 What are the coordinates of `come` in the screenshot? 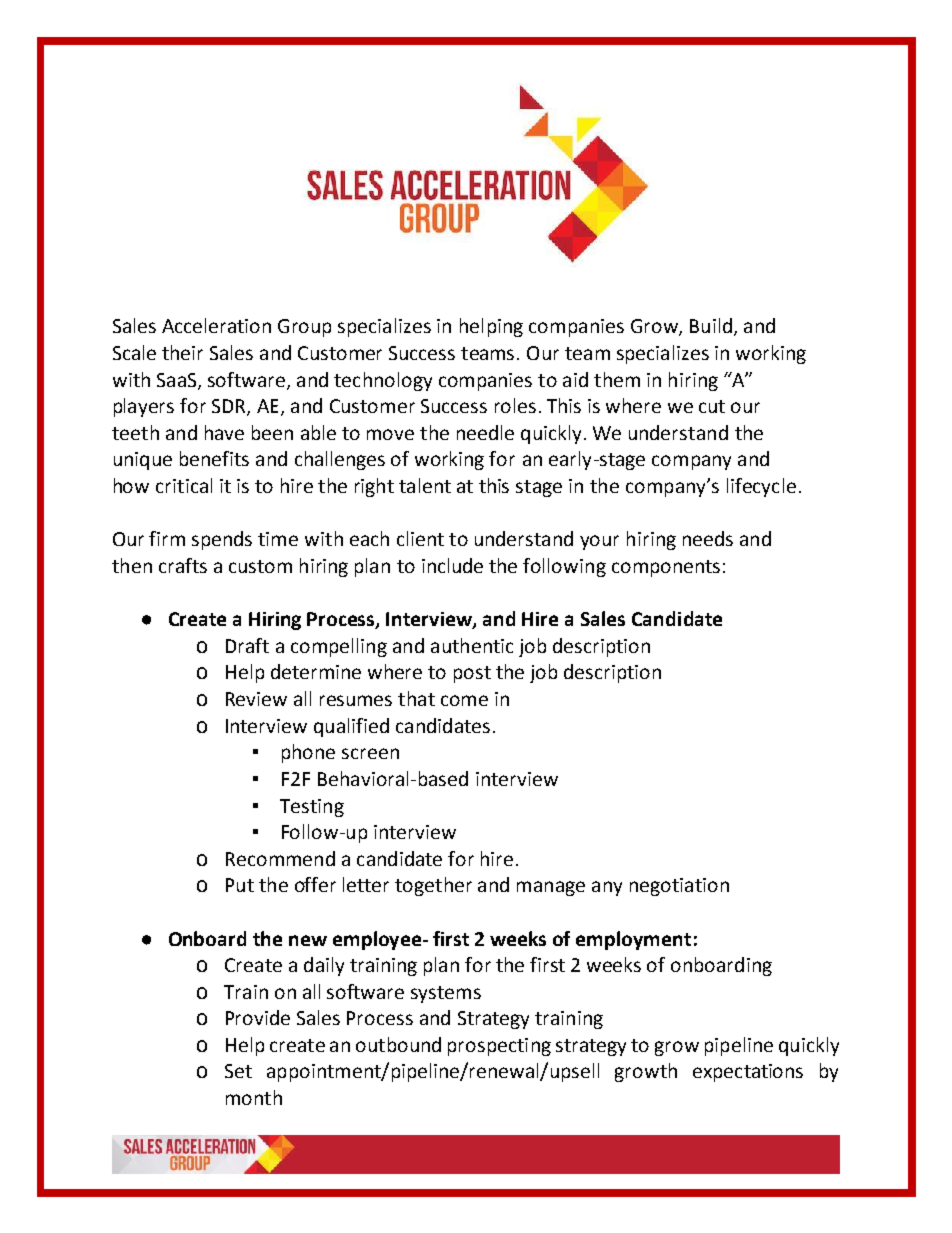 It's located at (464, 700).
